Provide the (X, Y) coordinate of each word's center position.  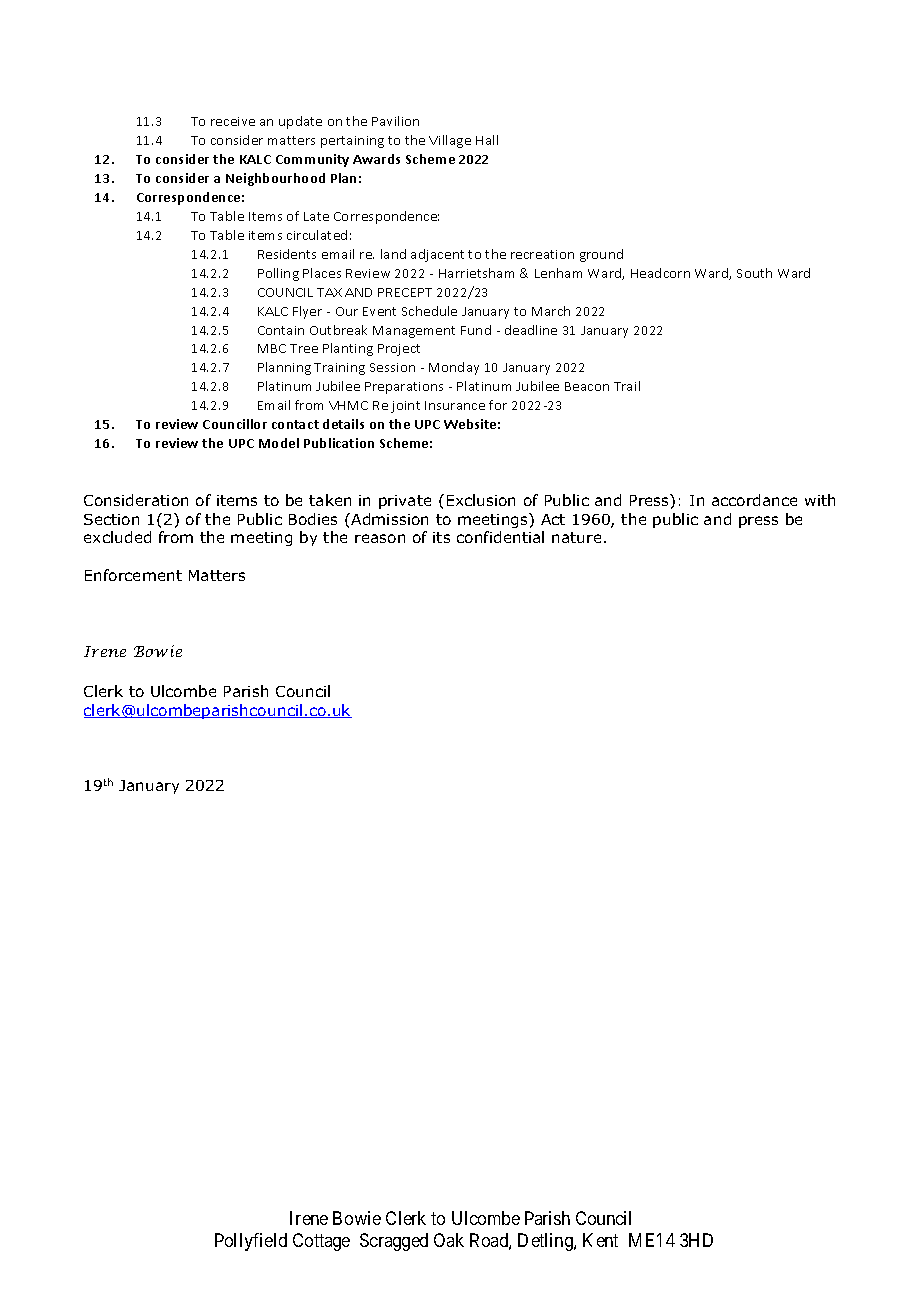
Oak (449, 1240)
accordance (754, 500)
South (754, 273)
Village (450, 141)
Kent (600, 1240)
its (441, 537)
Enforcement (133, 575)
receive (233, 121)
